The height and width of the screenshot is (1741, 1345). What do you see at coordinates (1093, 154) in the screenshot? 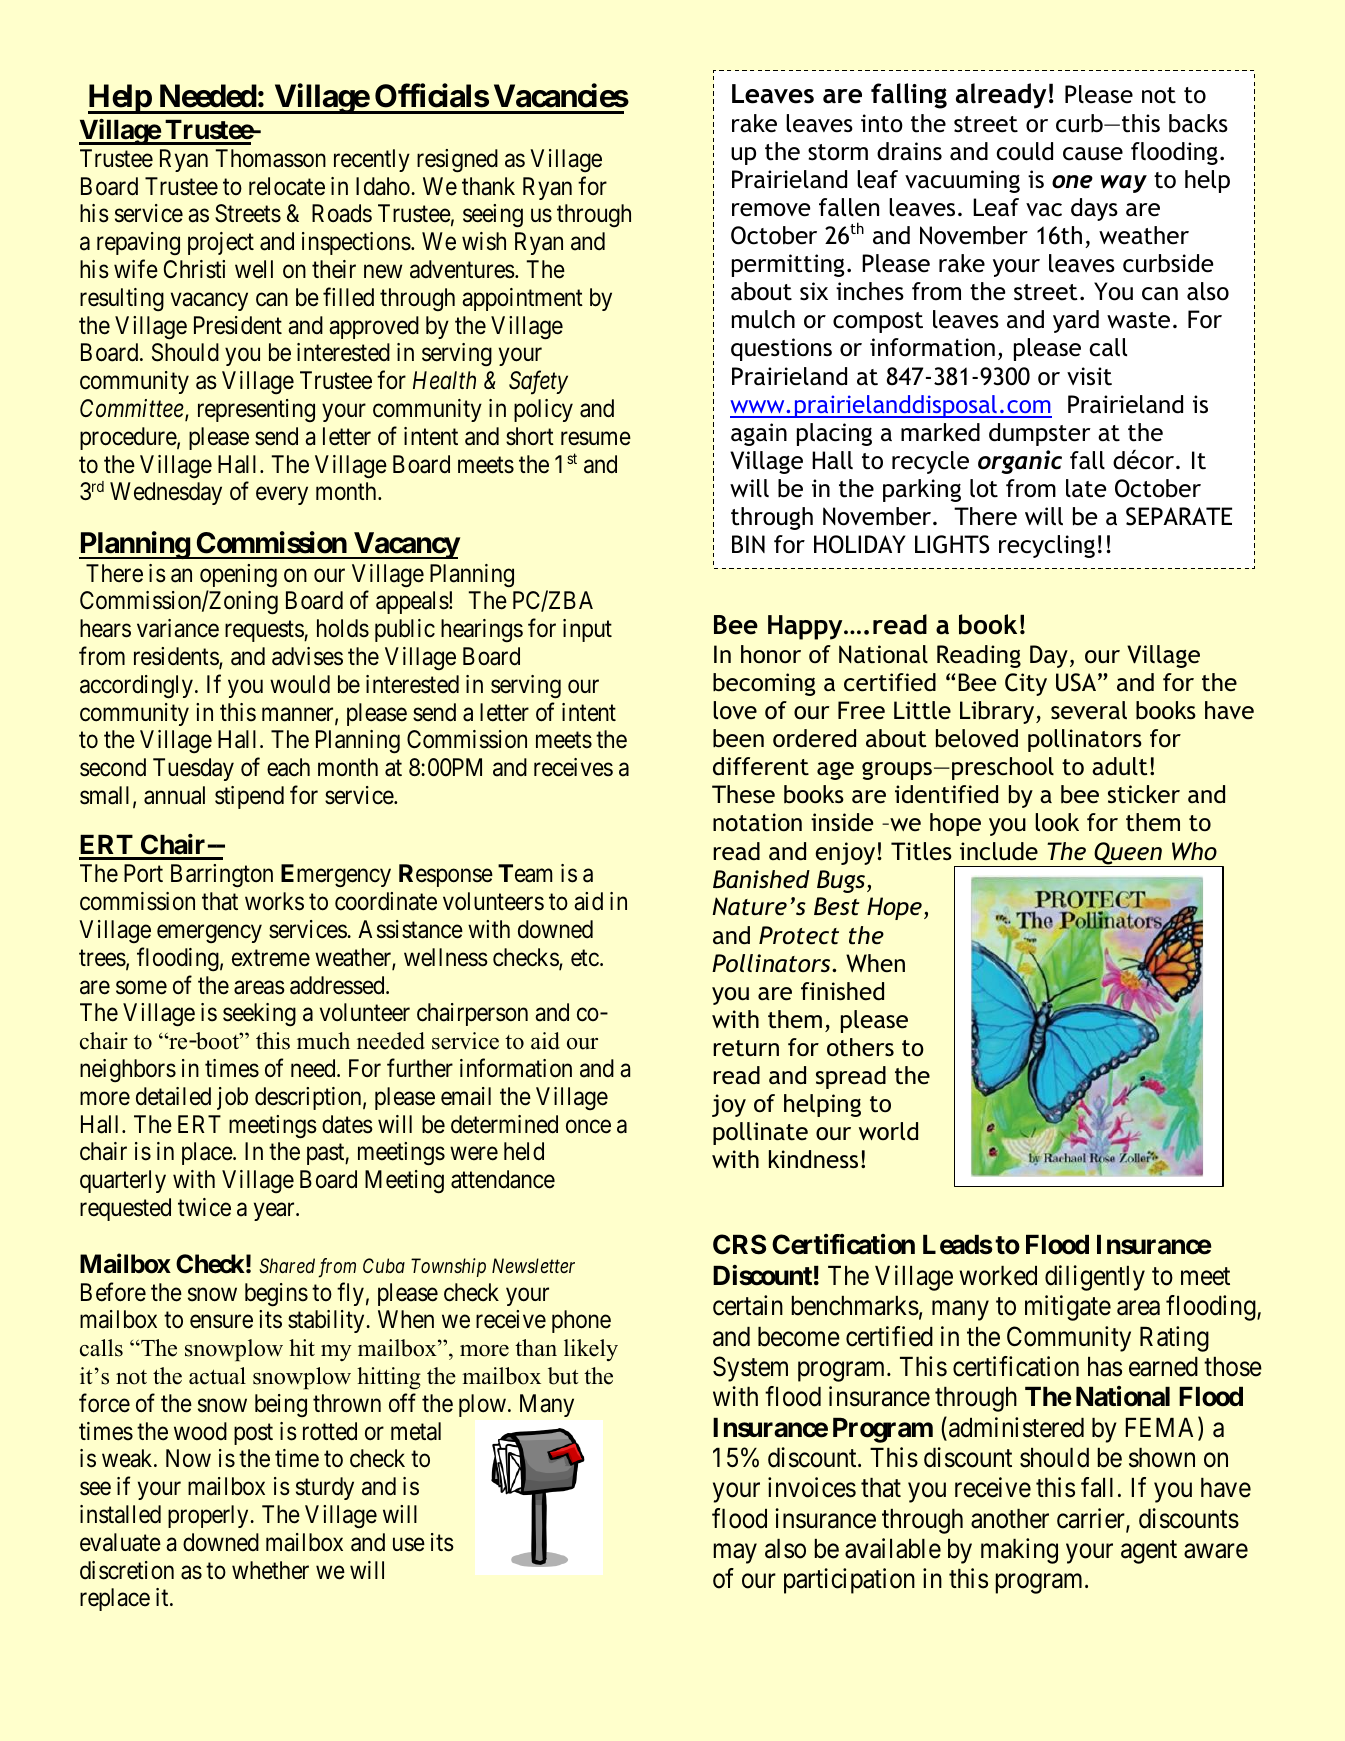
I see `cause` at bounding box center [1093, 154].
